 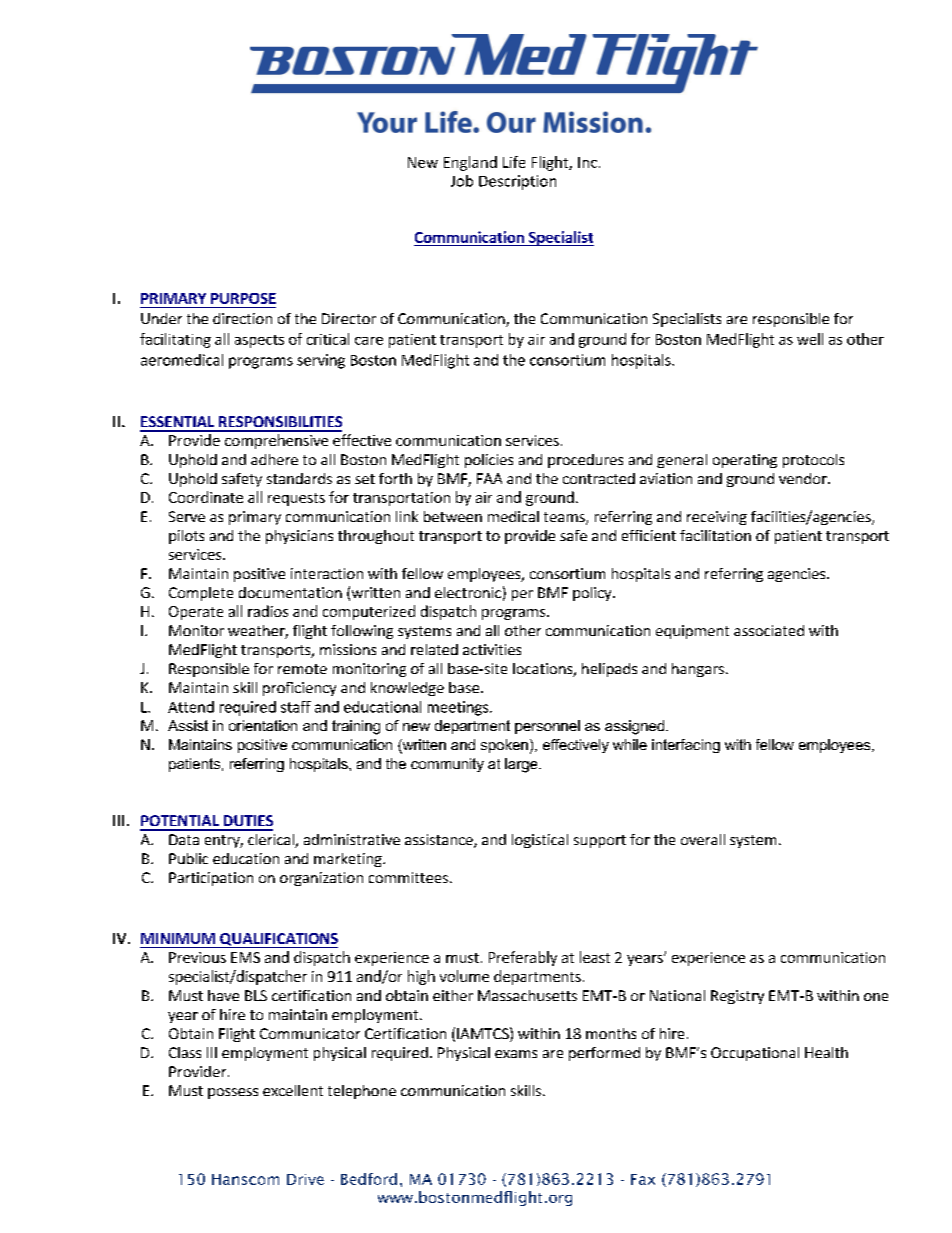 I want to click on policies, so click(x=489, y=461).
